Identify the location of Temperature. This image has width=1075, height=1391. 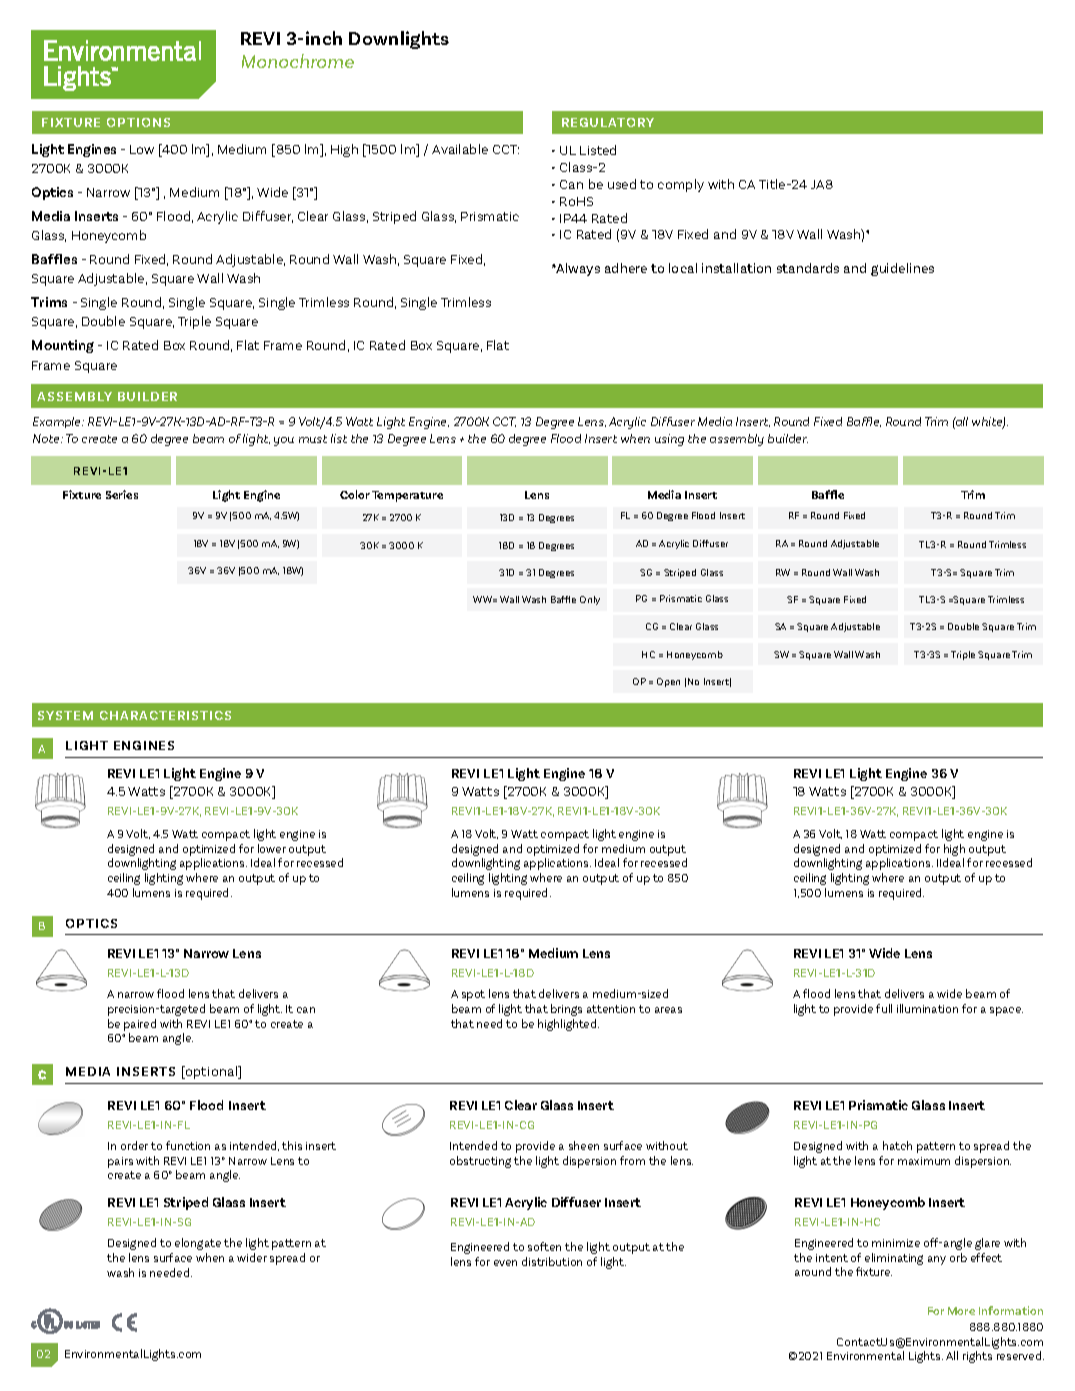
(407, 496).
